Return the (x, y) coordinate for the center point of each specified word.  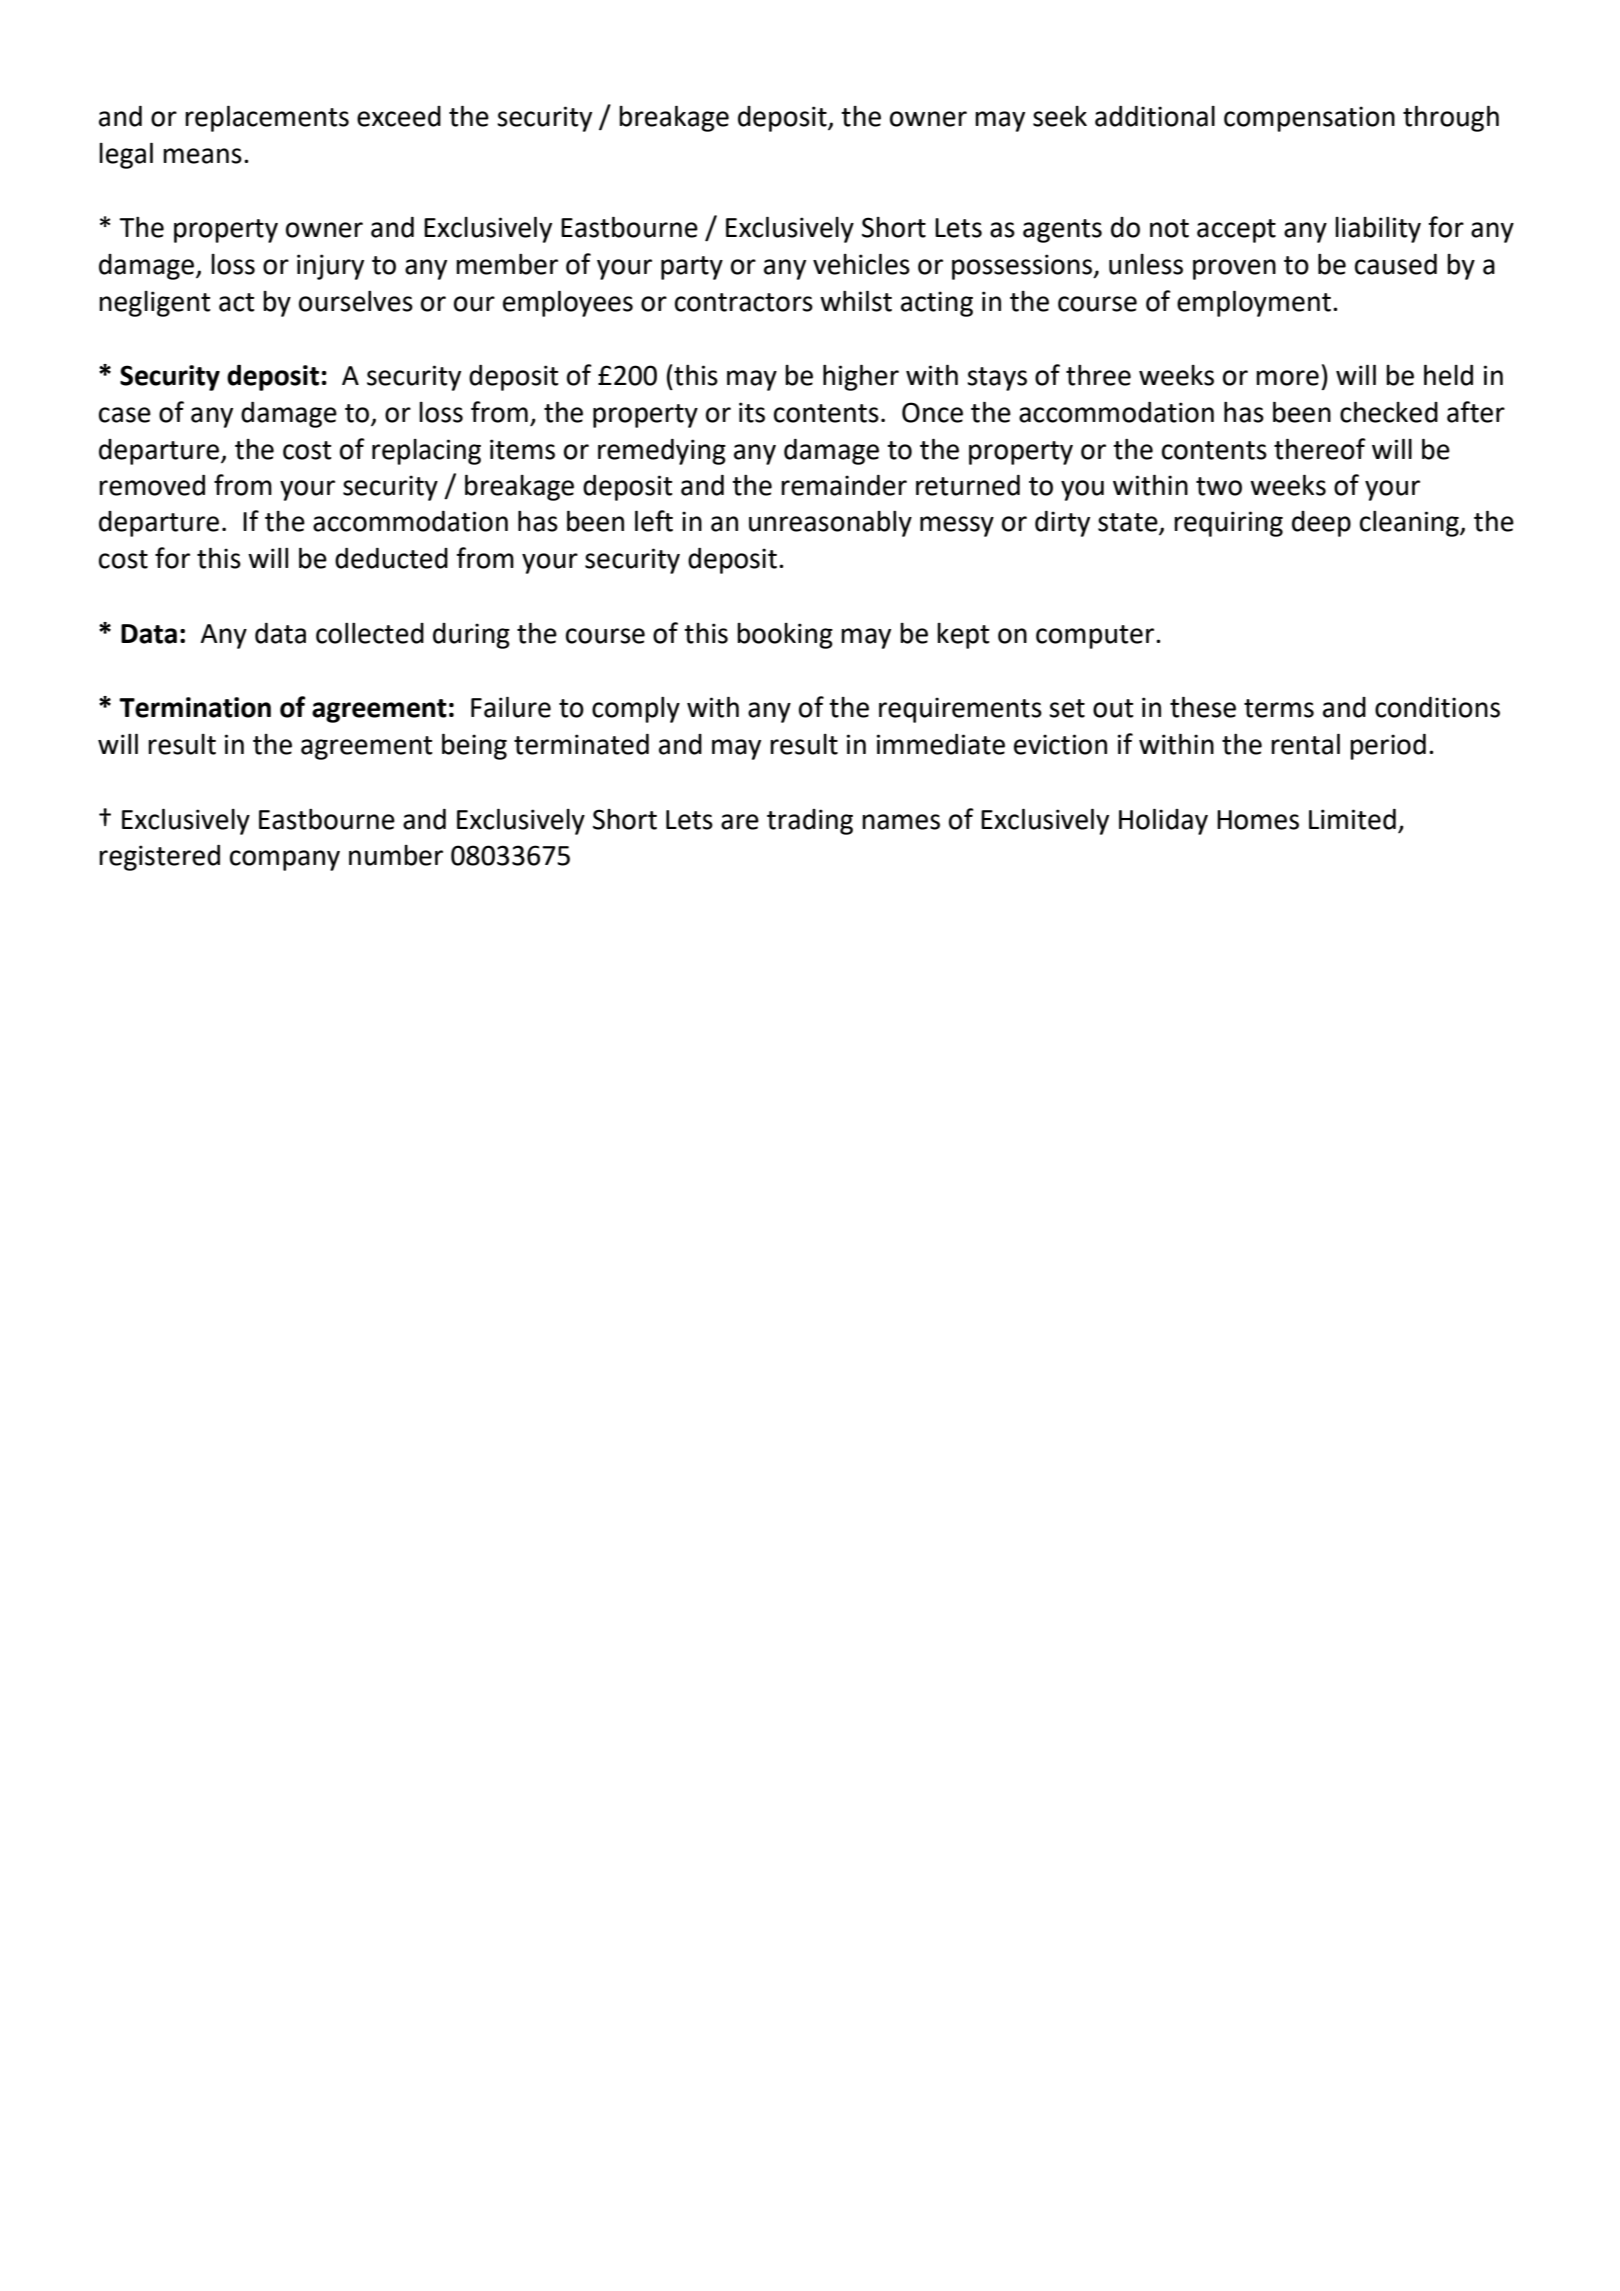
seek (1060, 116)
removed (152, 485)
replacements (267, 118)
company (285, 860)
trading (810, 822)
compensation (1309, 119)
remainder (844, 485)
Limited (1352, 819)
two (1219, 486)
